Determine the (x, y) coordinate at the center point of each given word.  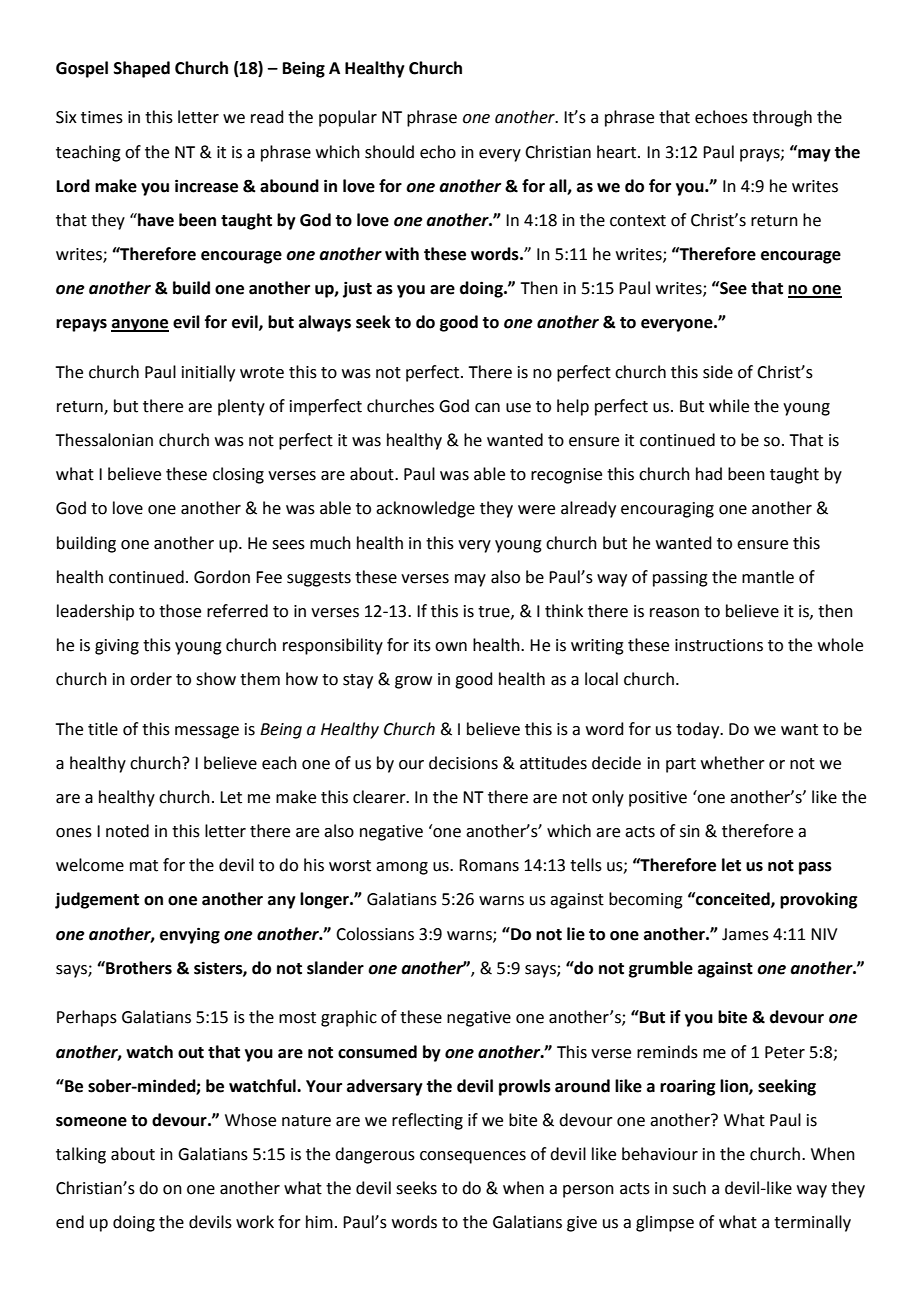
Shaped (142, 69)
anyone (140, 325)
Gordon (222, 577)
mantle (768, 577)
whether (733, 763)
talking (81, 1155)
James (745, 934)
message (207, 732)
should (389, 152)
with (402, 254)
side (718, 372)
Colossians (375, 934)
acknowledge (425, 509)
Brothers (138, 968)
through (782, 118)
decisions (463, 763)
